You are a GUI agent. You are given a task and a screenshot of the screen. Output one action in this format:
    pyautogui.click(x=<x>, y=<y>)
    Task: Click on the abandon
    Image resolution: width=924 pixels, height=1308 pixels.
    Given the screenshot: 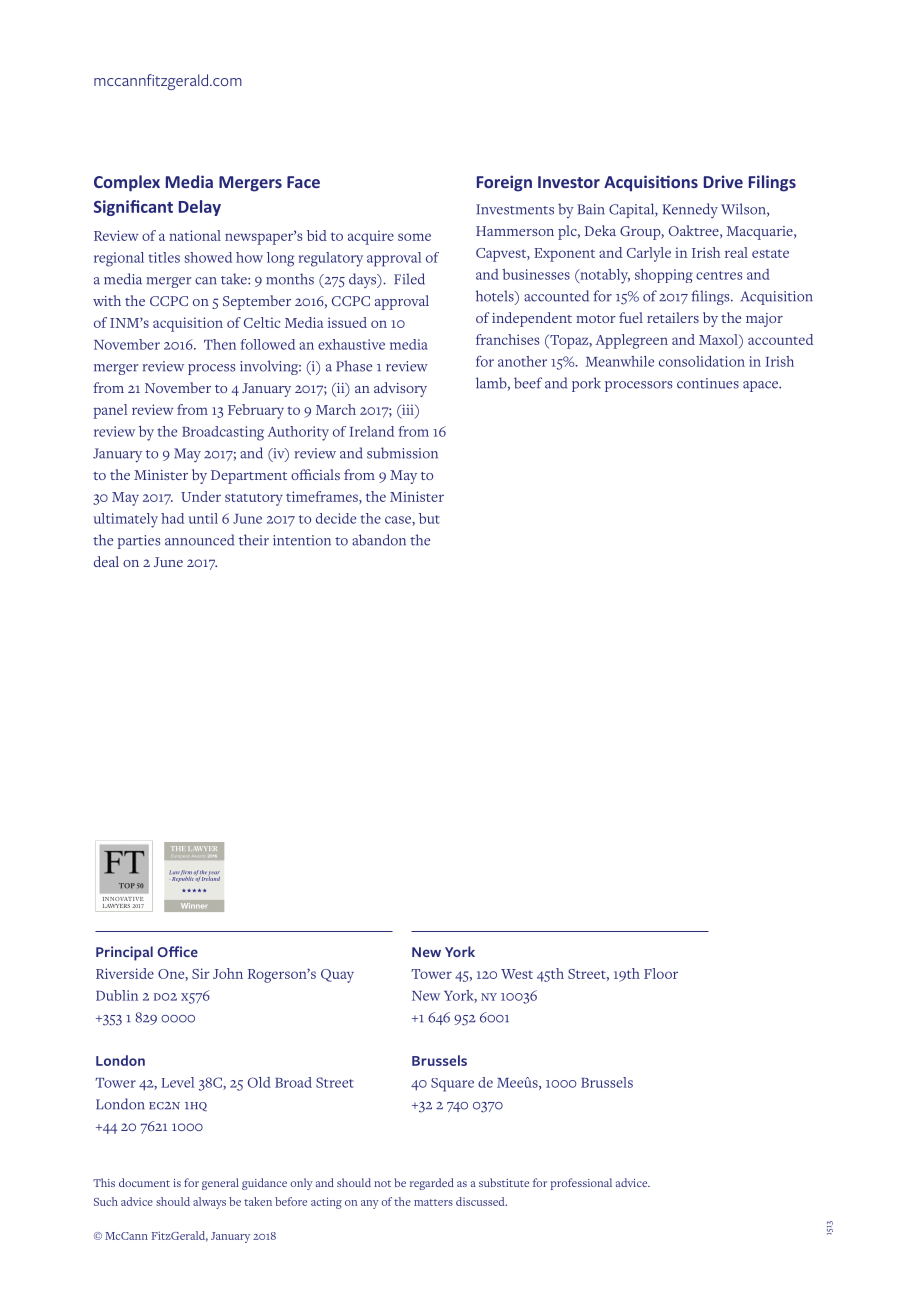 What is the action you would take?
    pyautogui.click(x=379, y=540)
